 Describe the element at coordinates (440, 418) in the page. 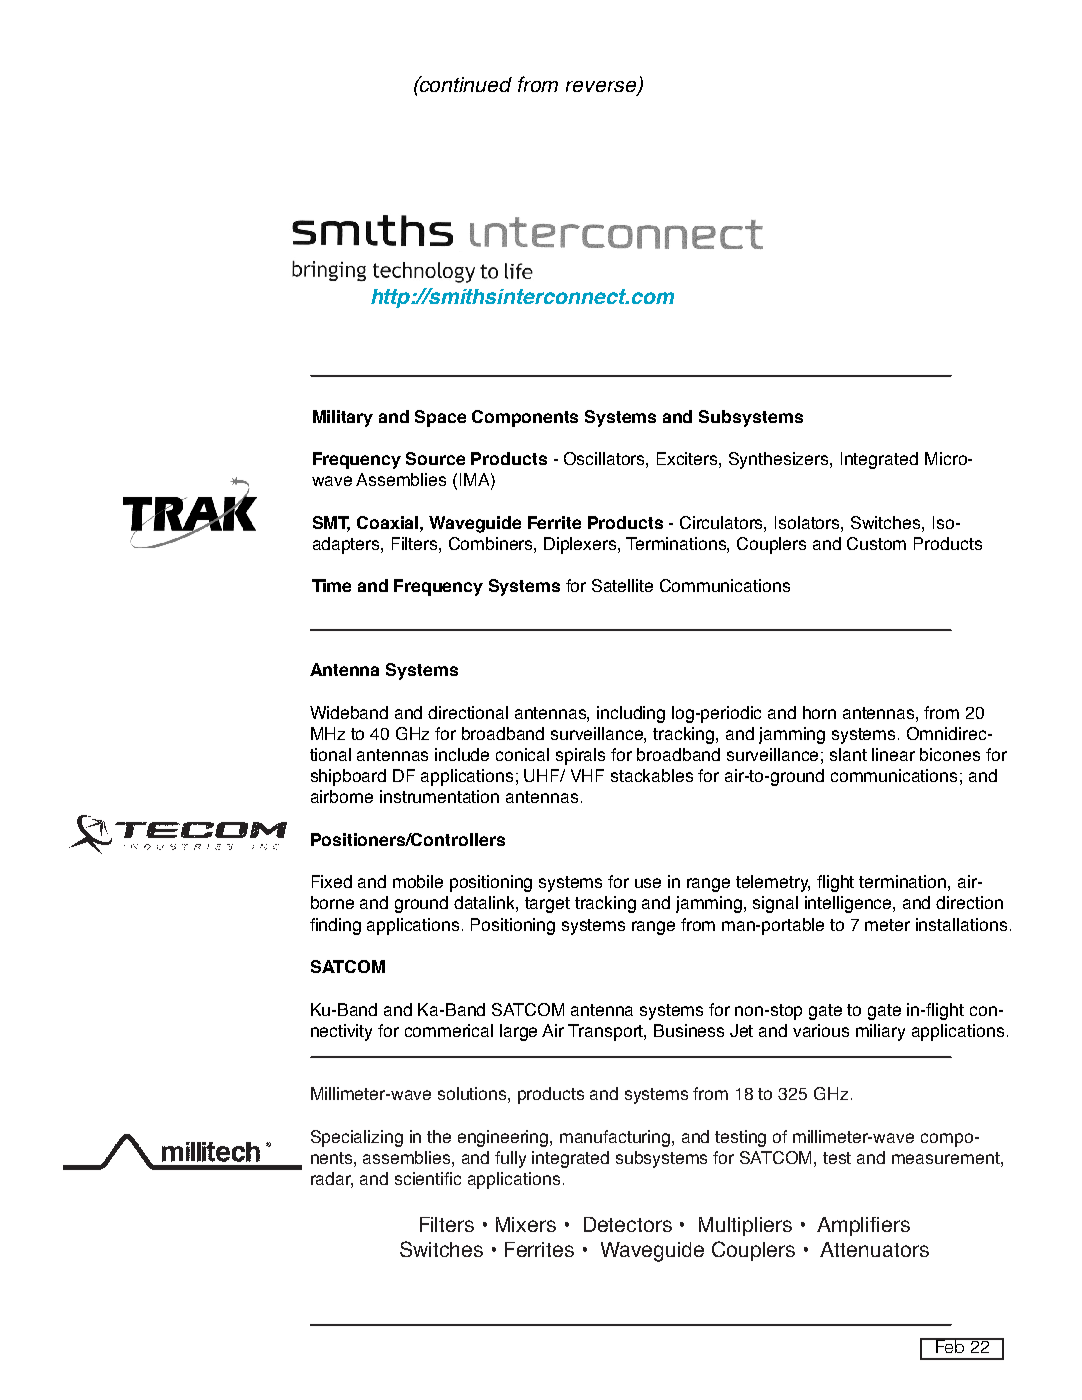

I see `Space` at that location.
